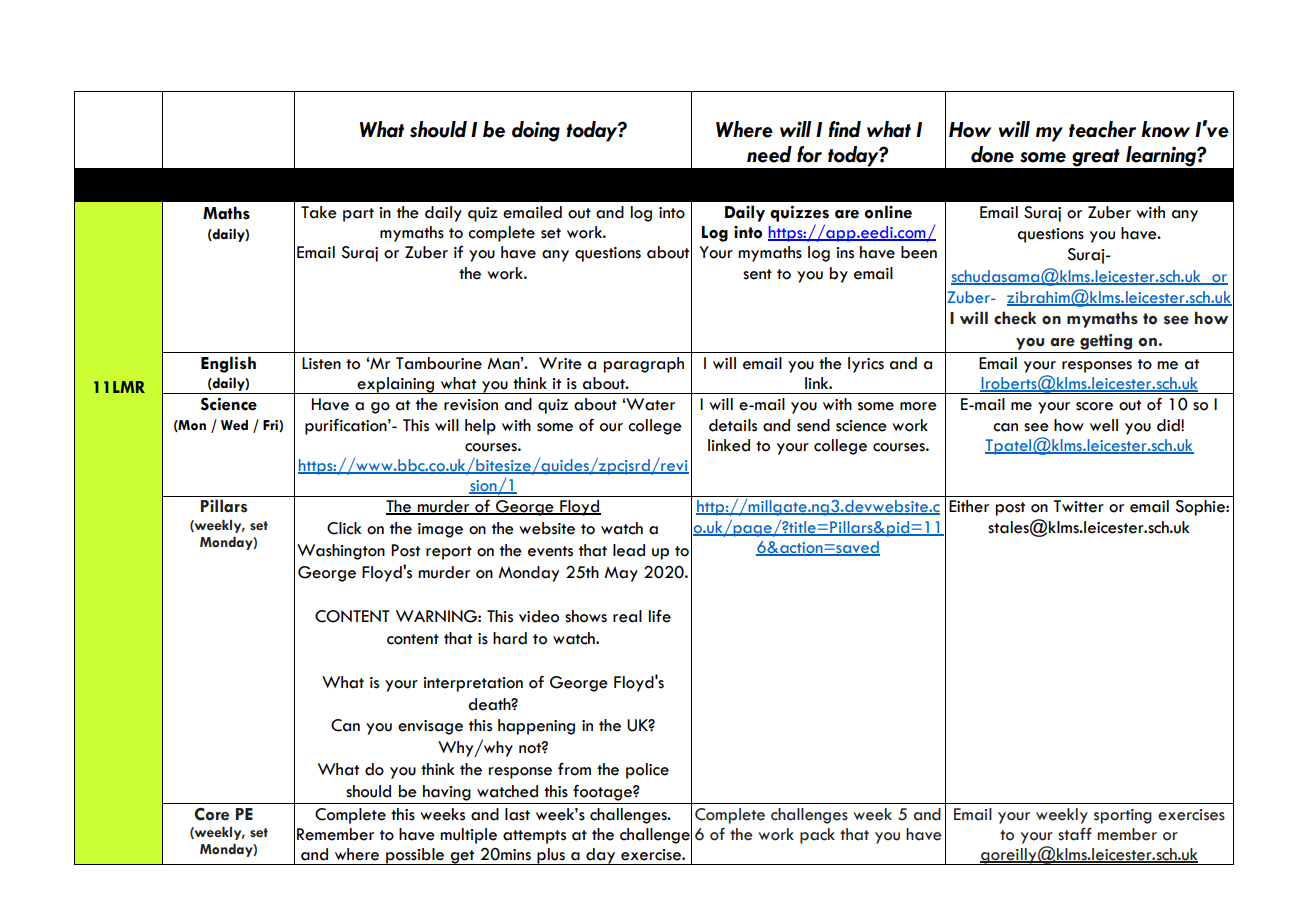 The image size is (1308, 924). Describe the element at coordinates (1106, 342) in the screenshot. I see `getting` at that location.
